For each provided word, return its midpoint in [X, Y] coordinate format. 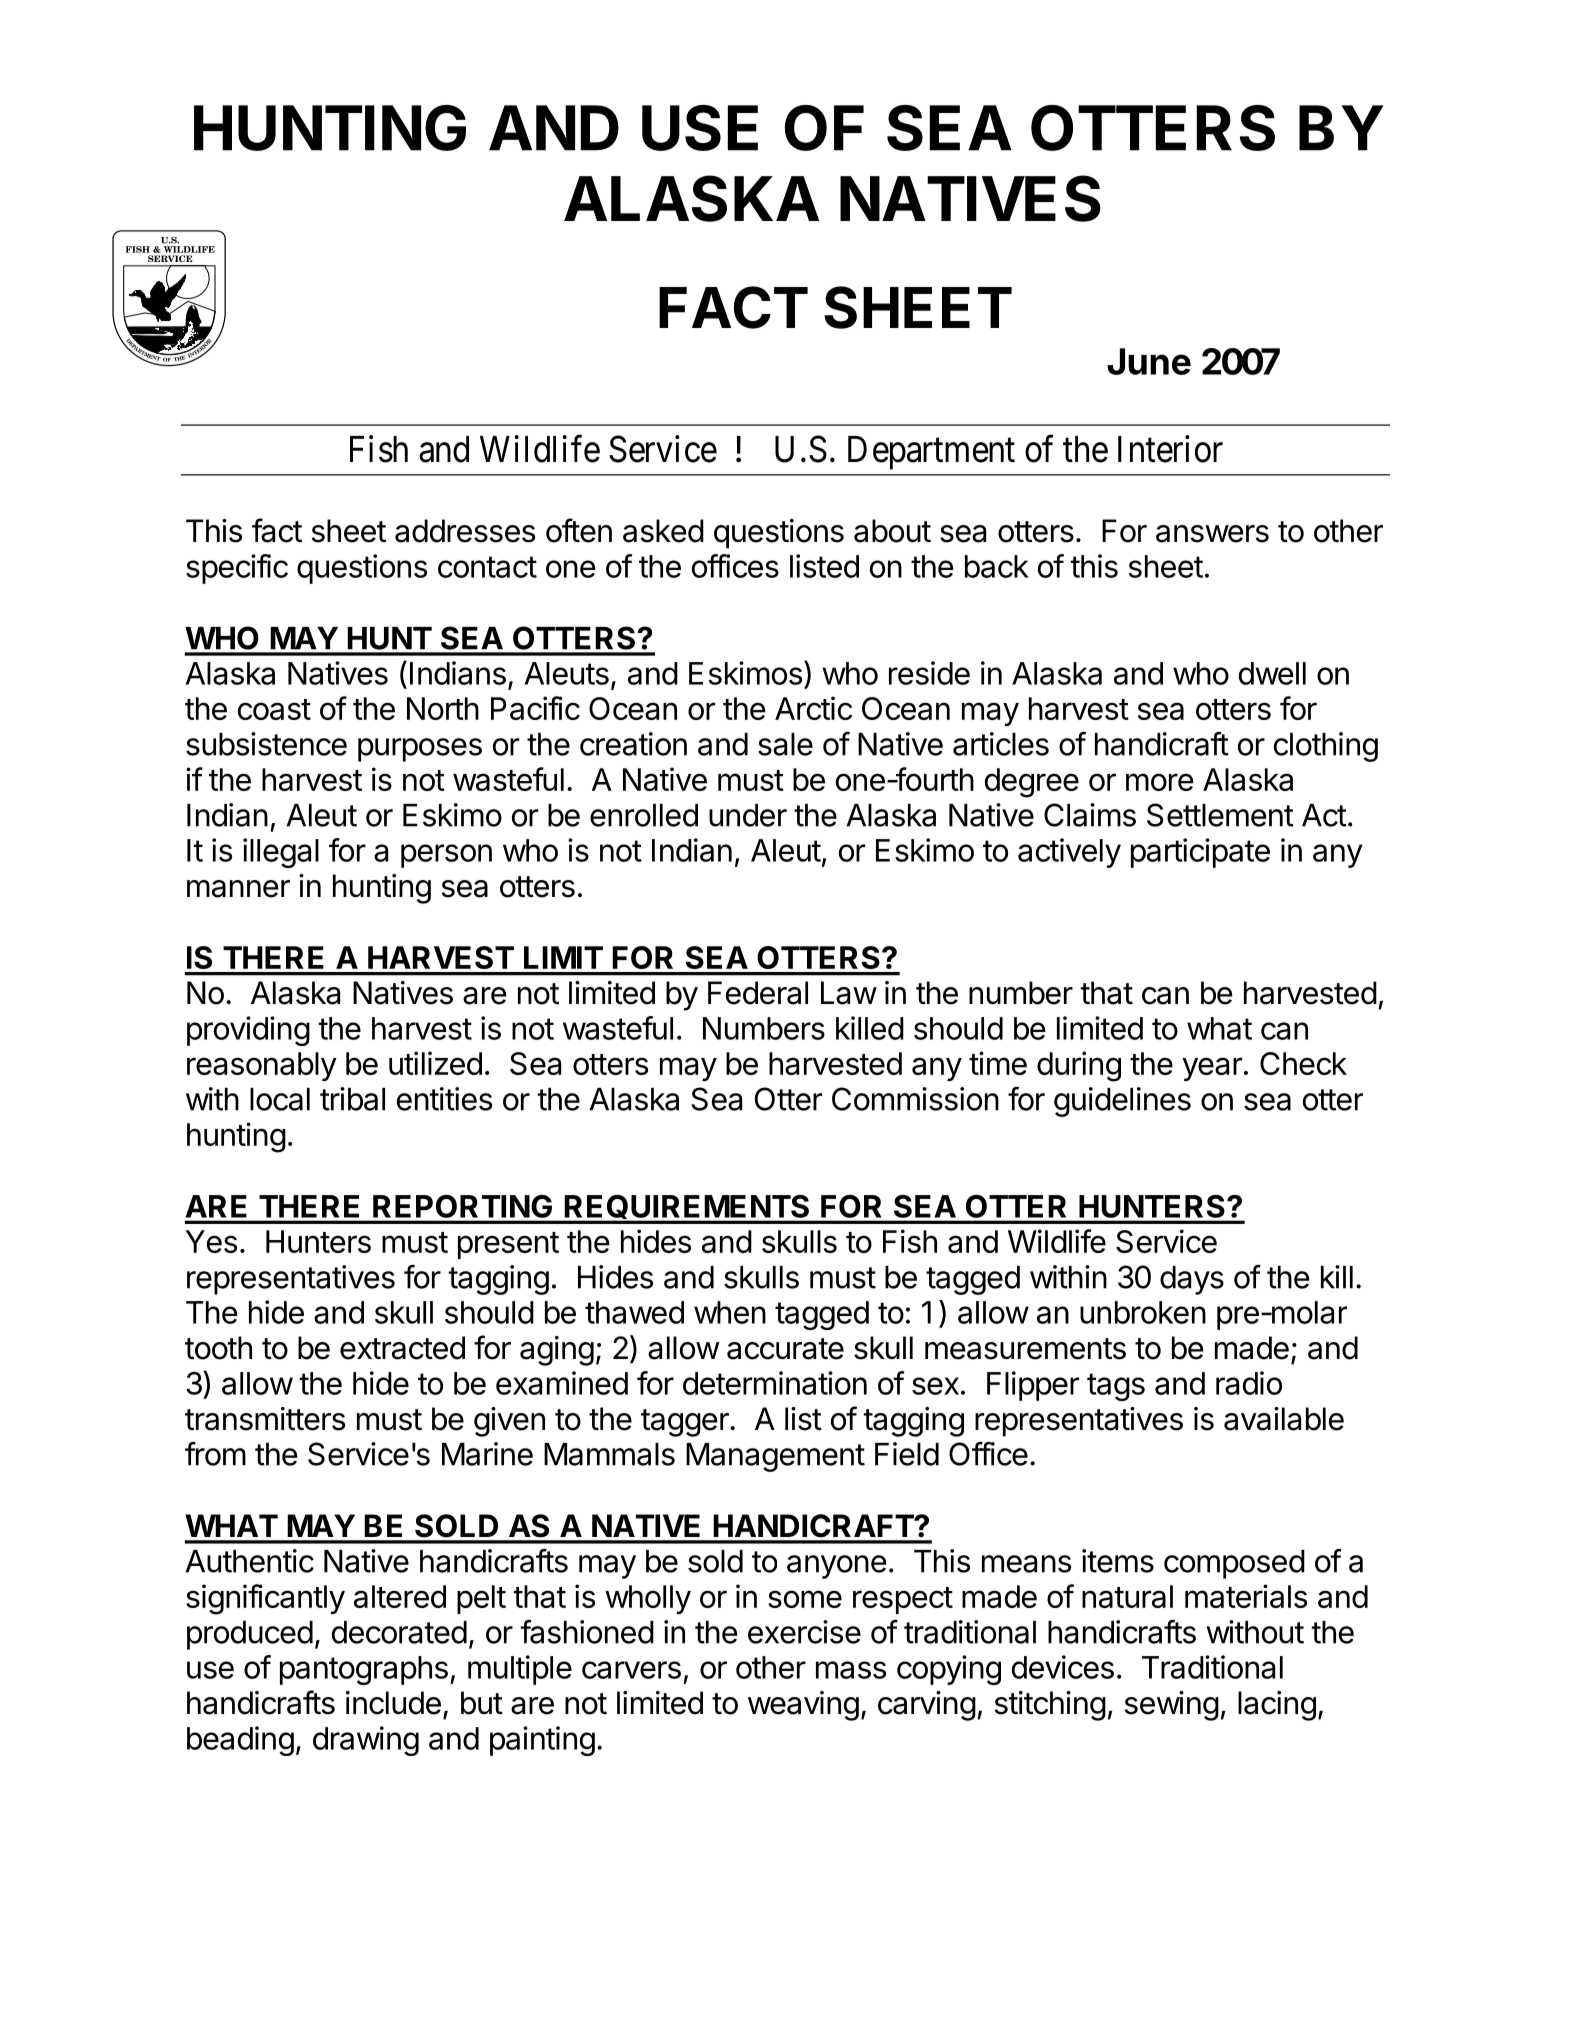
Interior [1170, 449]
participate [1200, 853]
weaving [803, 1706]
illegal [281, 853]
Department [931, 453]
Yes [211, 1241]
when [730, 1312]
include [393, 1703]
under [748, 815]
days [1192, 1280]
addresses [465, 531]
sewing [1172, 1706]
